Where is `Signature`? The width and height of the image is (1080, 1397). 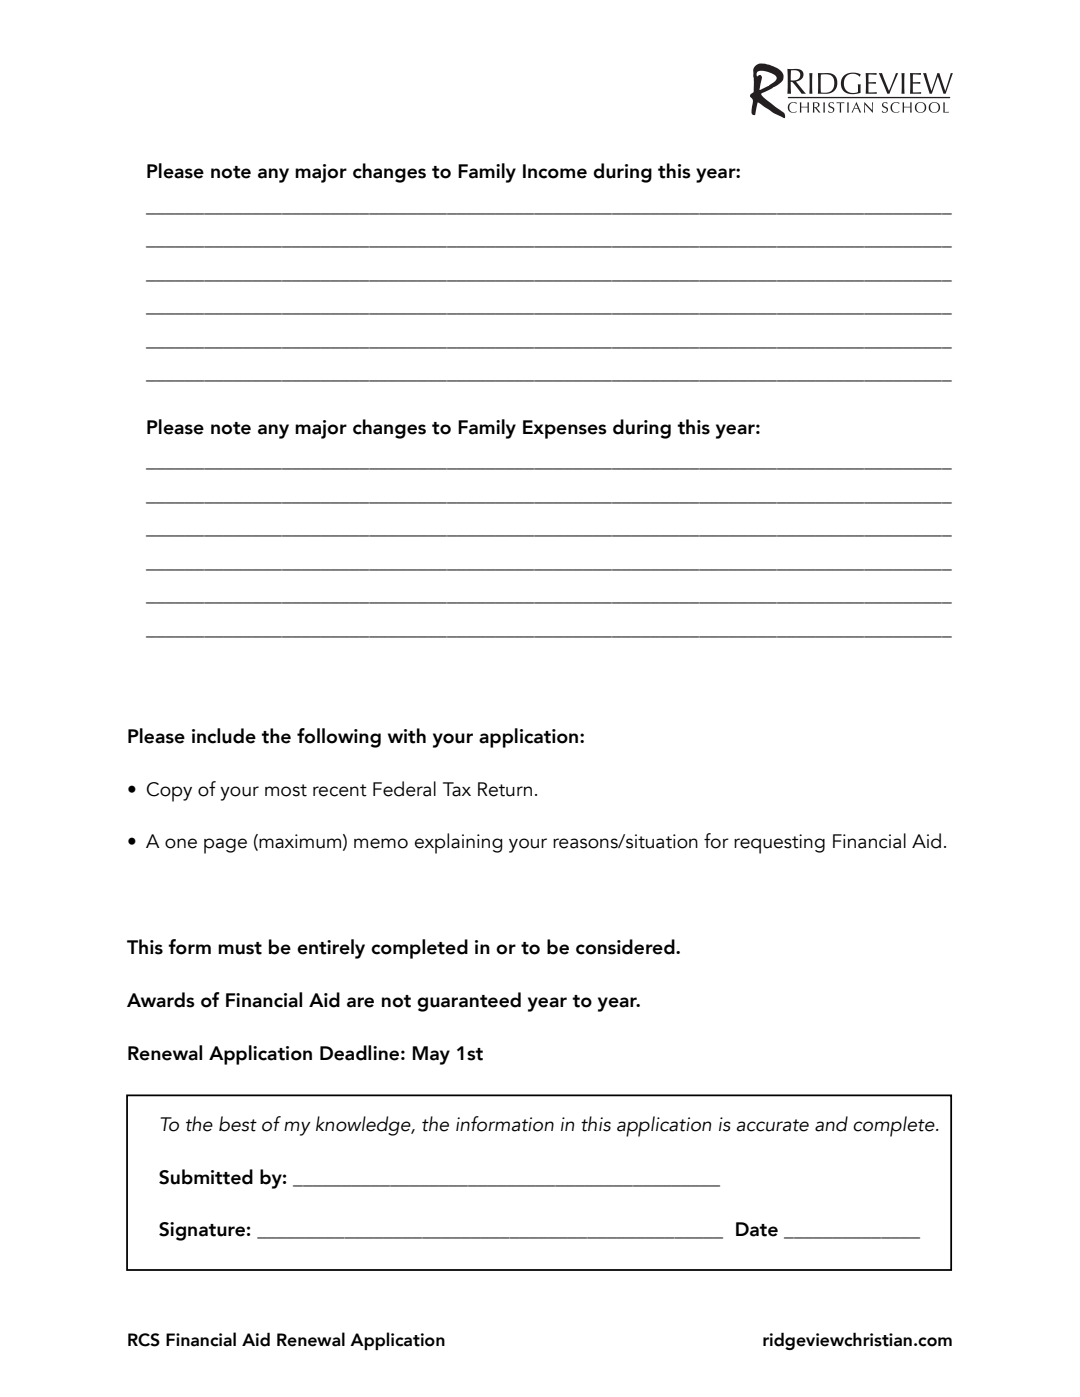 Signature is located at coordinates (202, 1231).
